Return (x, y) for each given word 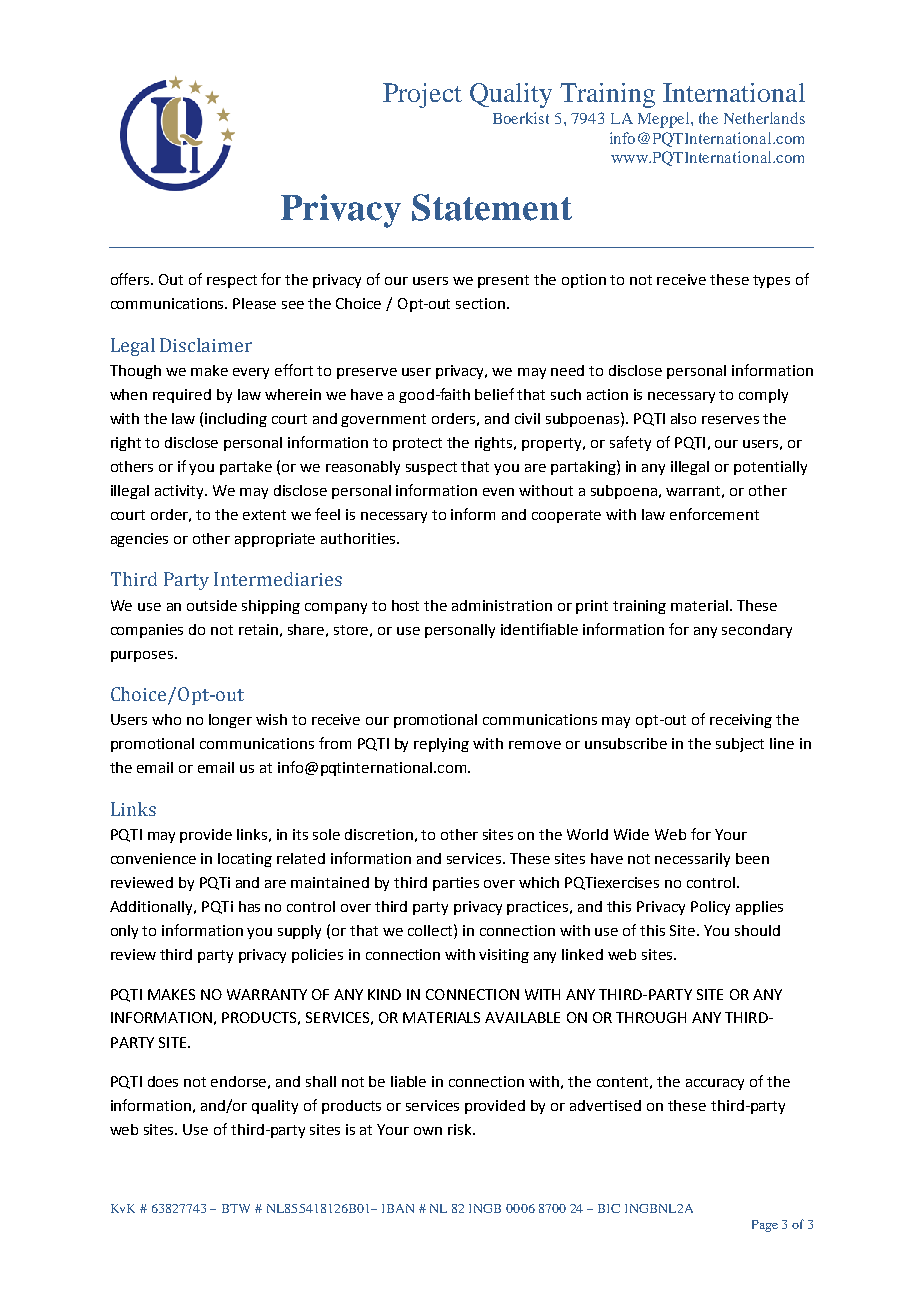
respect (232, 281)
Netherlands (764, 118)
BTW (236, 1208)
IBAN (398, 1208)
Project (422, 95)
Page (765, 1226)
